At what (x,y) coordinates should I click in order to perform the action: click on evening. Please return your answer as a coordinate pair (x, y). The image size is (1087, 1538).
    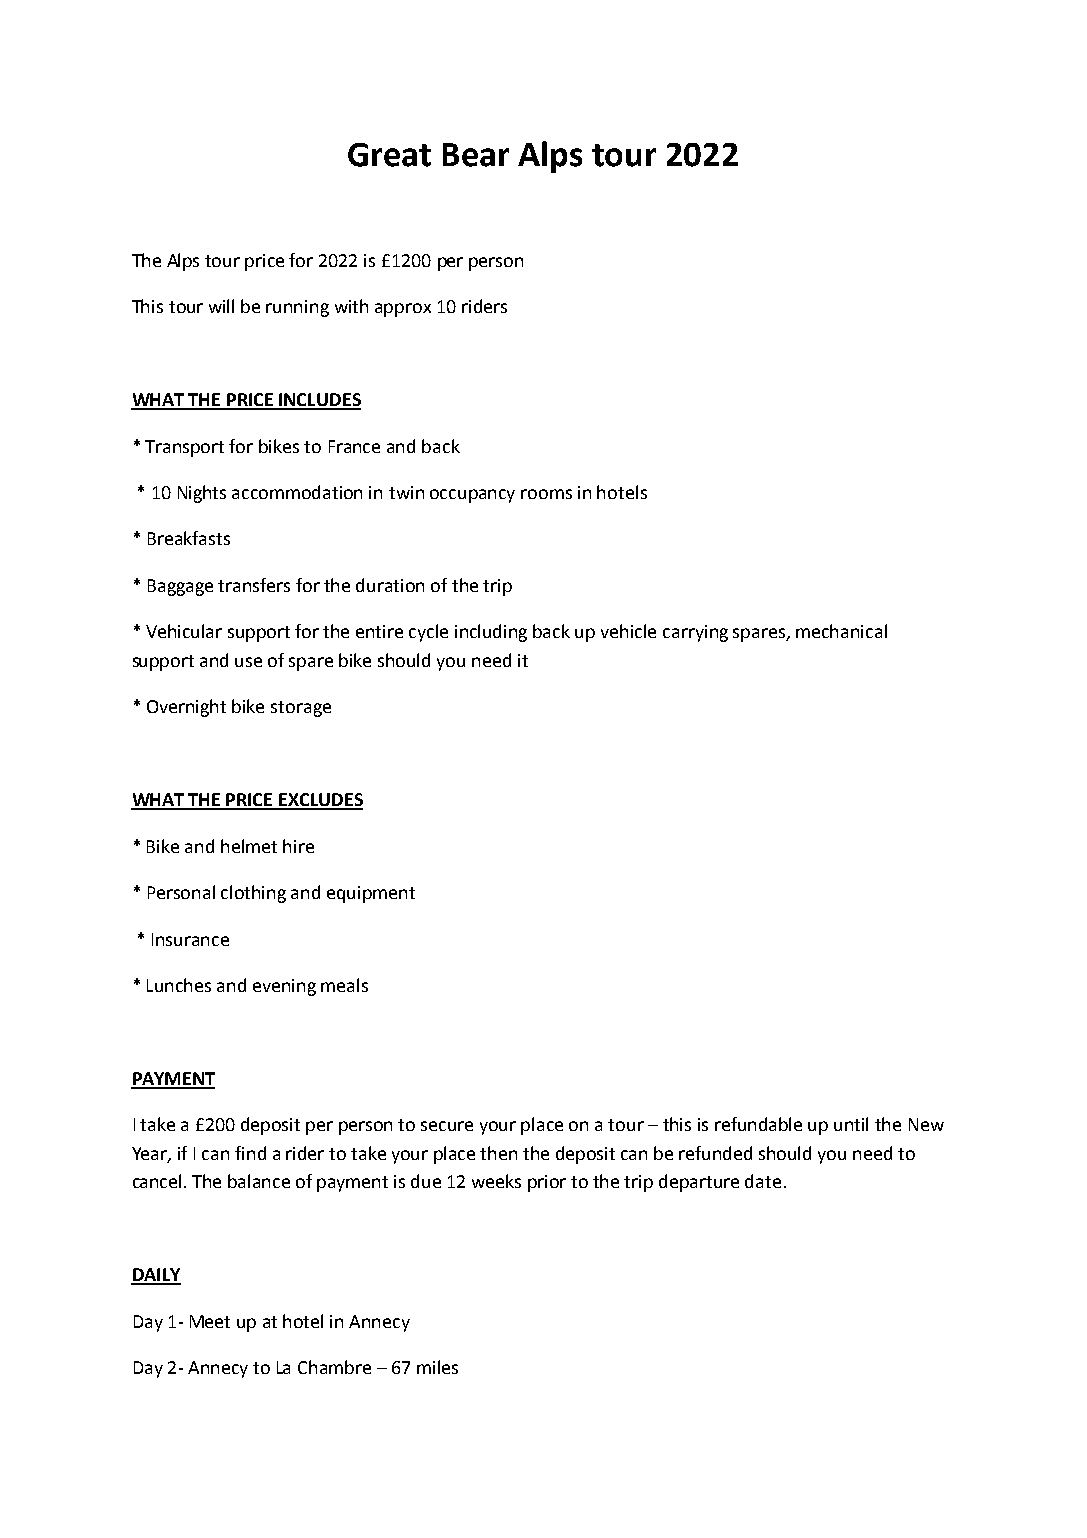
    Looking at the image, I should click on (284, 987).
